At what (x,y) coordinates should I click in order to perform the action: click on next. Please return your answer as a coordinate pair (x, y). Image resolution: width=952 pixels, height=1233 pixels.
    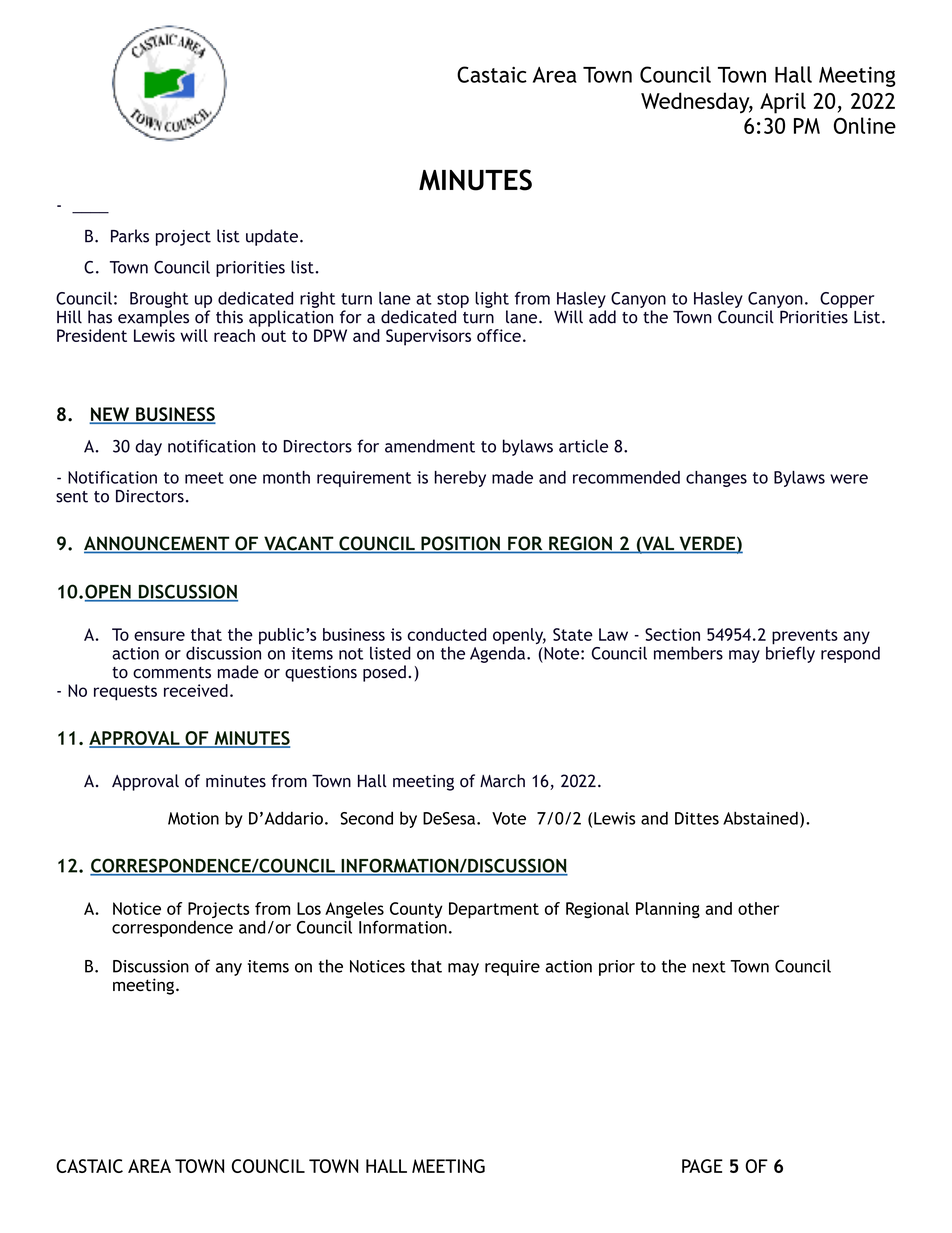
    Looking at the image, I should click on (709, 967).
